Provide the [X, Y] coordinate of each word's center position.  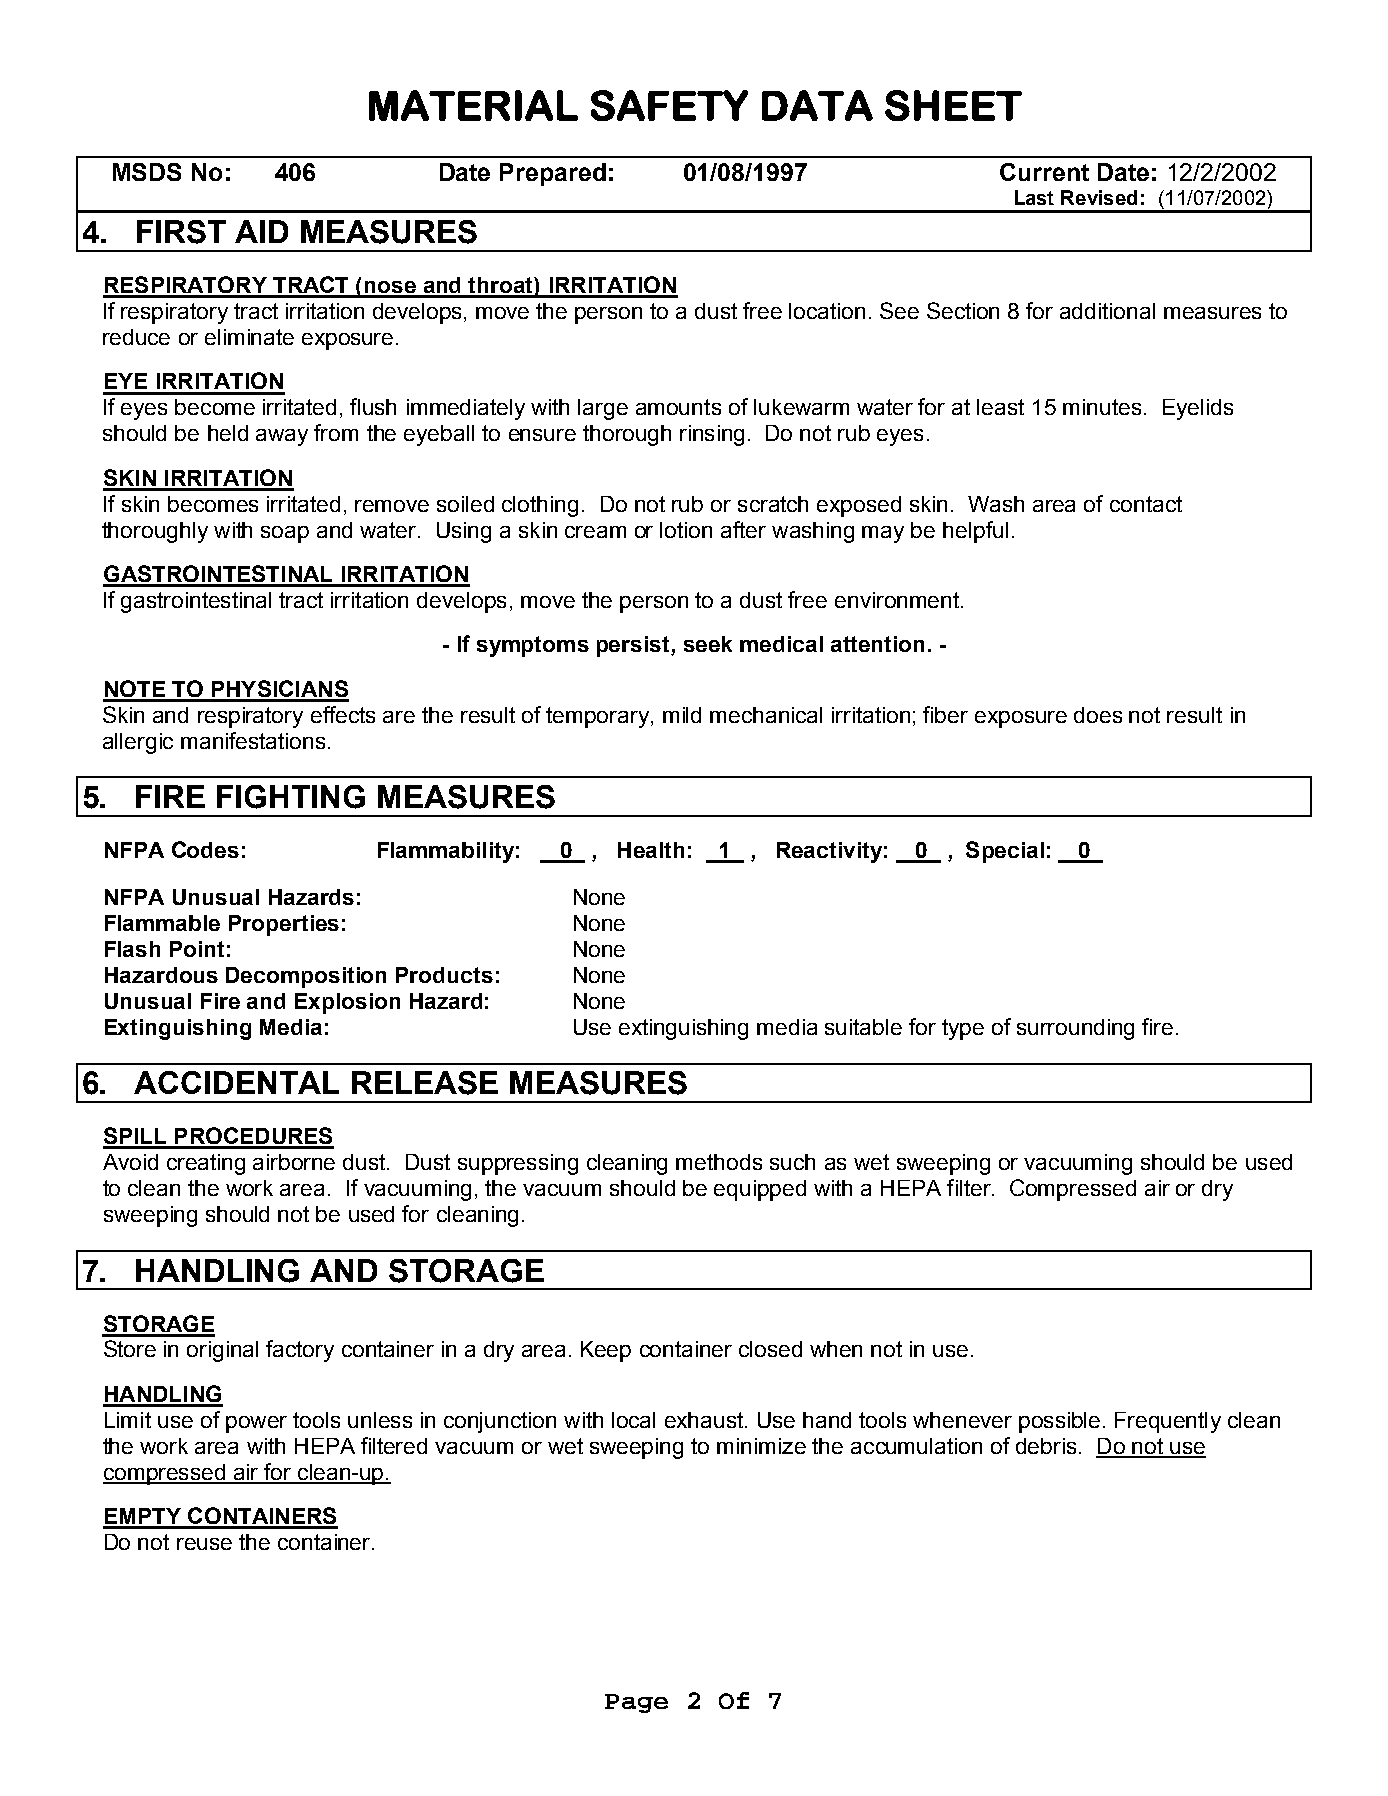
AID [261, 231]
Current [1044, 172]
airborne [294, 1162]
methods [719, 1162]
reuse [204, 1544]
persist [634, 646]
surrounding [1075, 1029]
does [1098, 715]
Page [636, 1703]
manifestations [253, 740]
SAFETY [669, 105]
